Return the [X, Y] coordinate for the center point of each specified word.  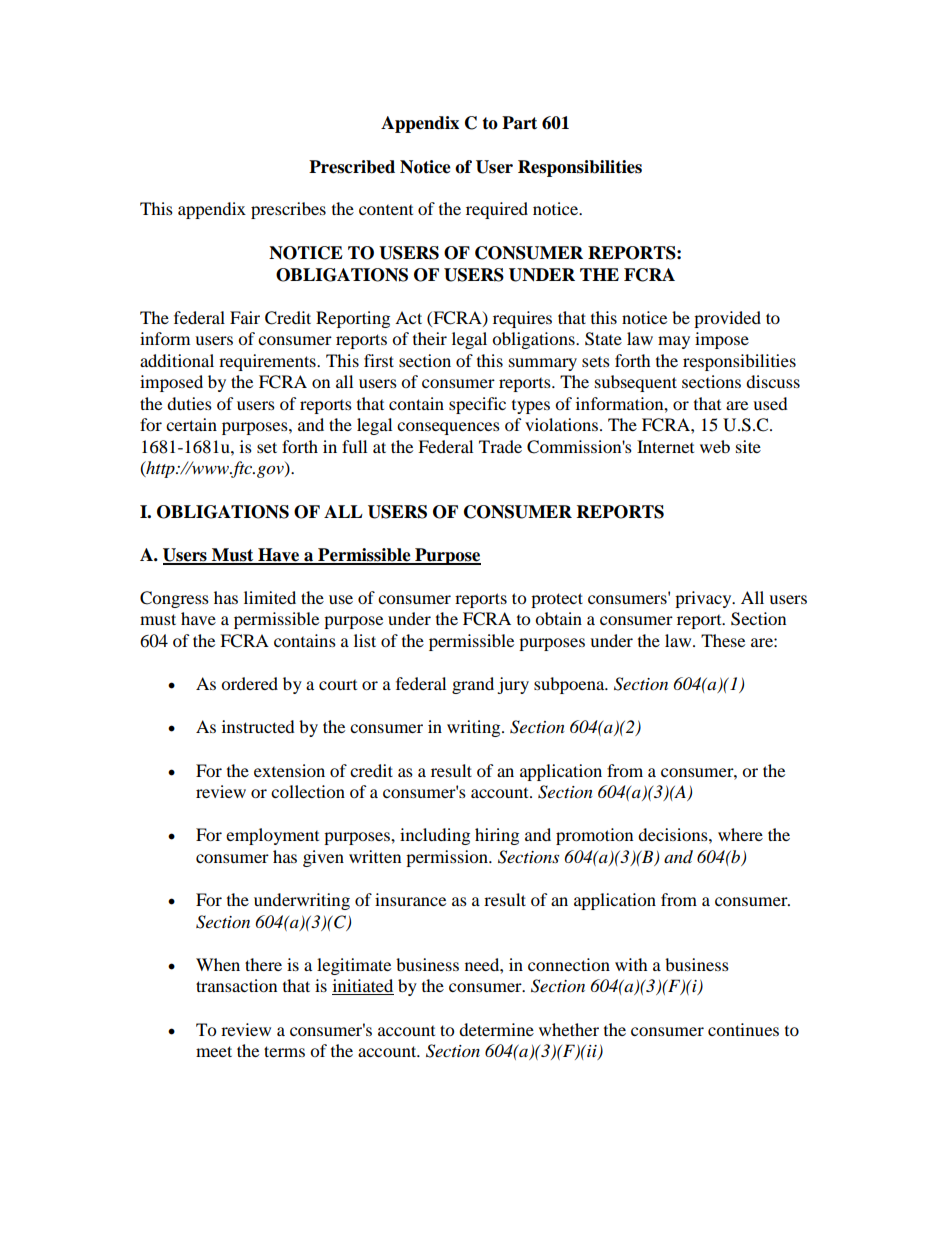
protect [557, 600]
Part [519, 123]
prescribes [288, 210]
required [497, 210]
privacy [704, 599]
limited [270, 597]
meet [214, 1051]
